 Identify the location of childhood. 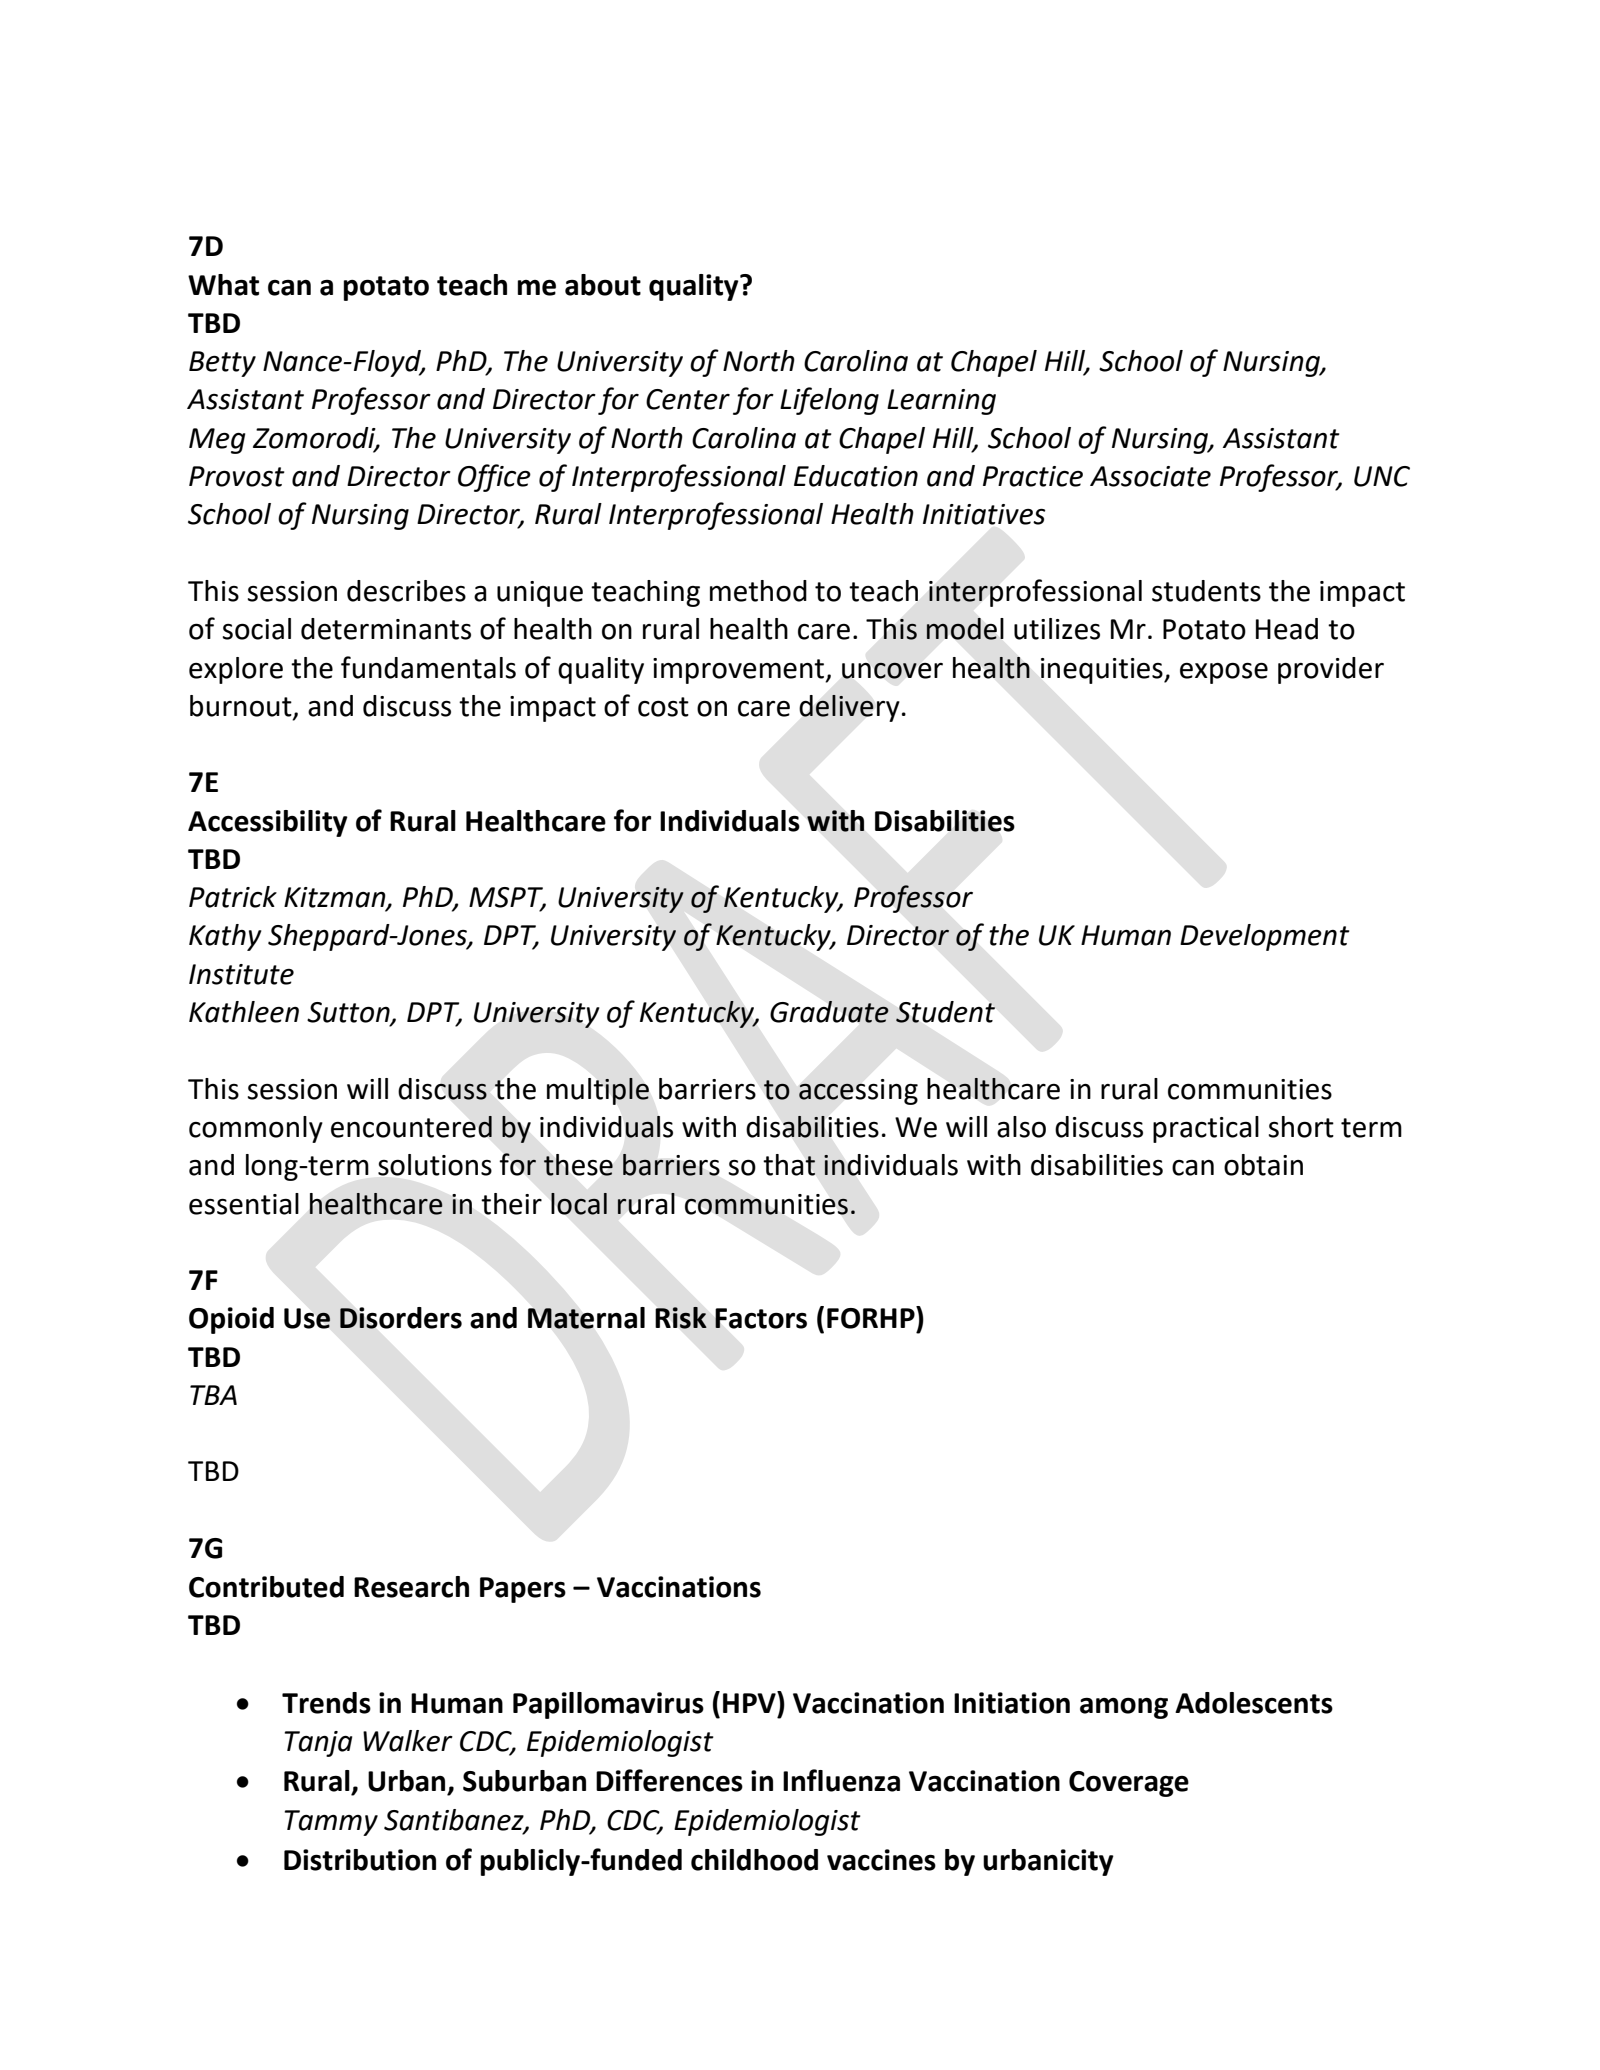
(754, 1860).
